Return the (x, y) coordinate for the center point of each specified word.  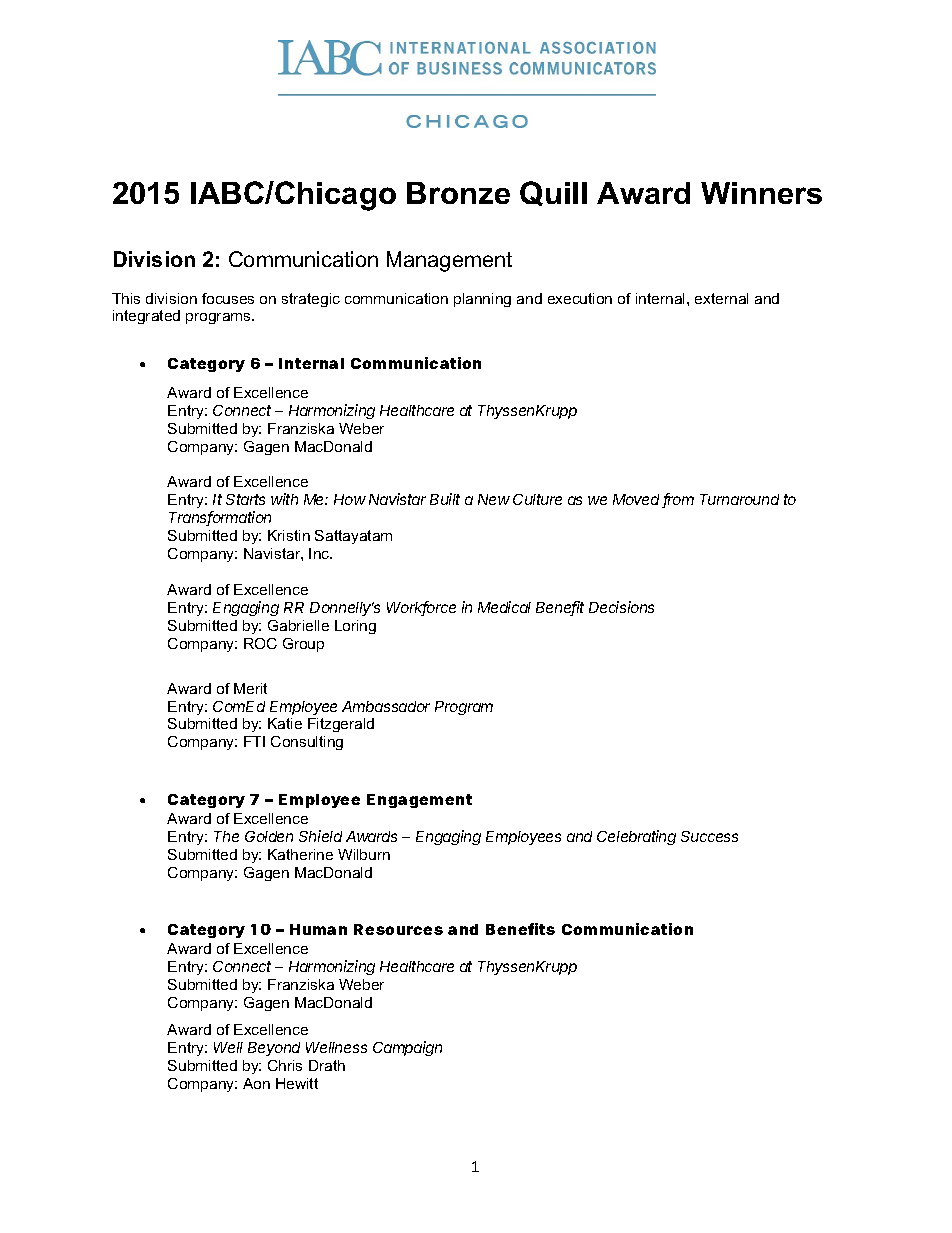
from (678, 500)
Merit (250, 688)
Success (709, 836)
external (721, 298)
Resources (398, 929)
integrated (146, 317)
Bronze (458, 193)
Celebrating (636, 837)
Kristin (289, 535)
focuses (228, 298)
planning (482, 300)
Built (445, 499)
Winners (761, 193)
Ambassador (386, 706)
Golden (269, 836)
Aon (256, 1083)
